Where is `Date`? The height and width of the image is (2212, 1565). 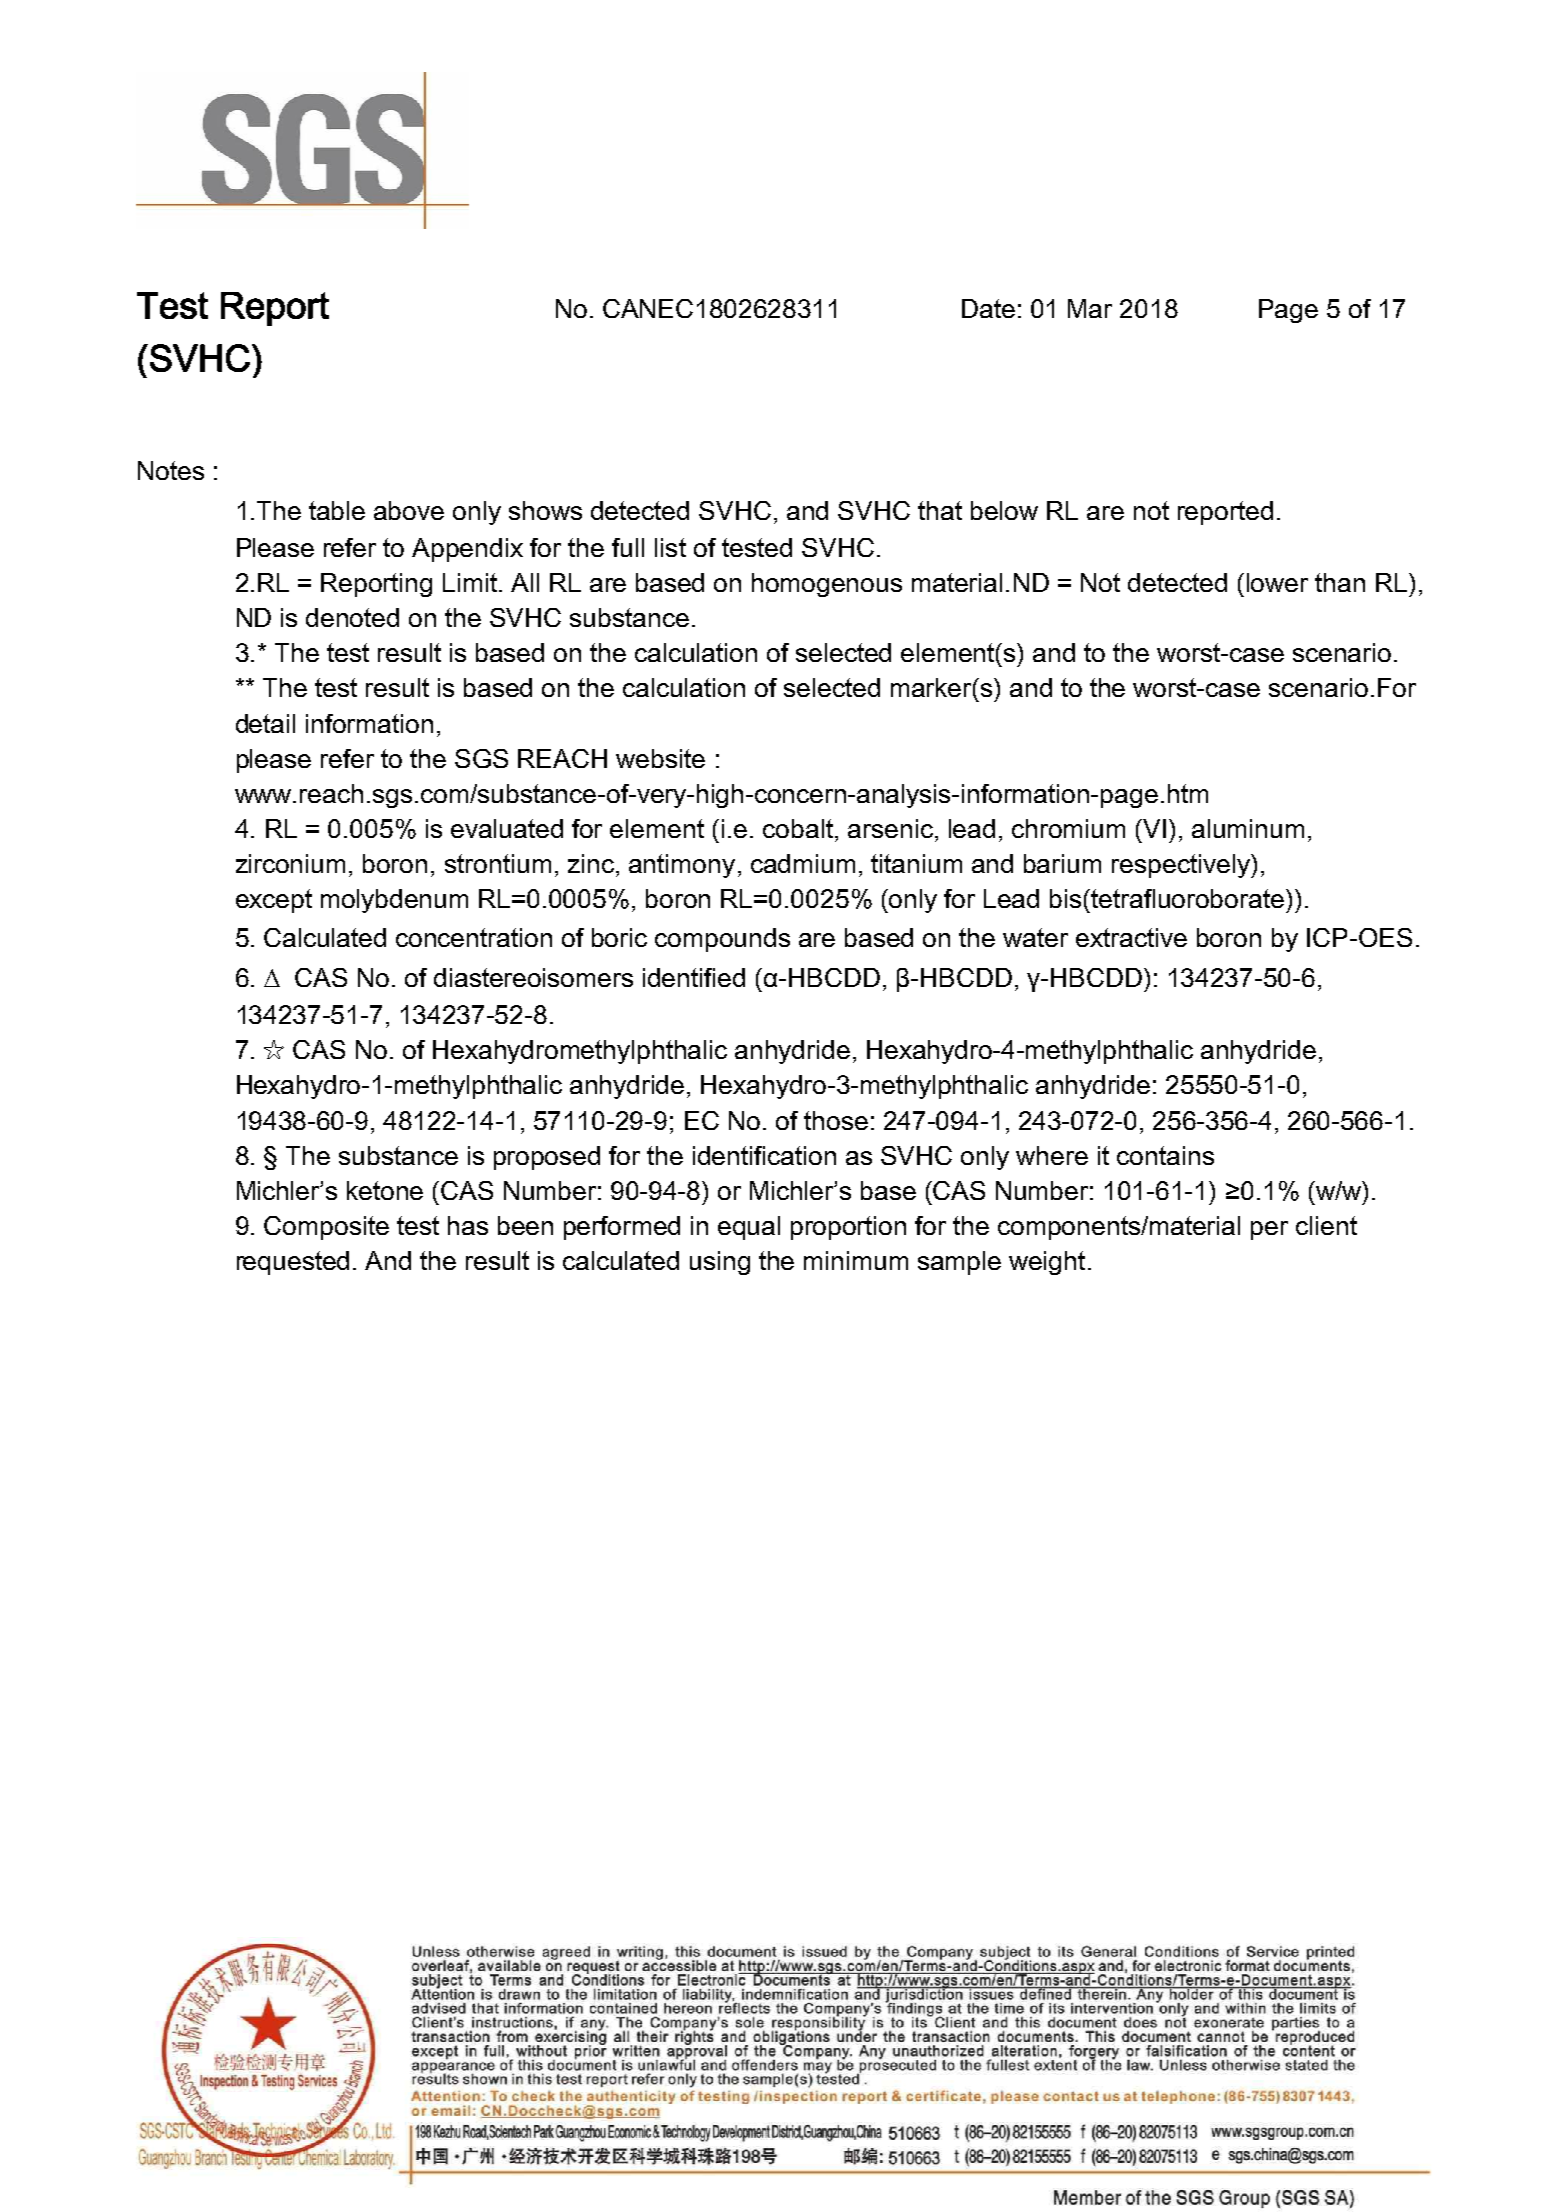
Date is located at coordinates (988, 308).
